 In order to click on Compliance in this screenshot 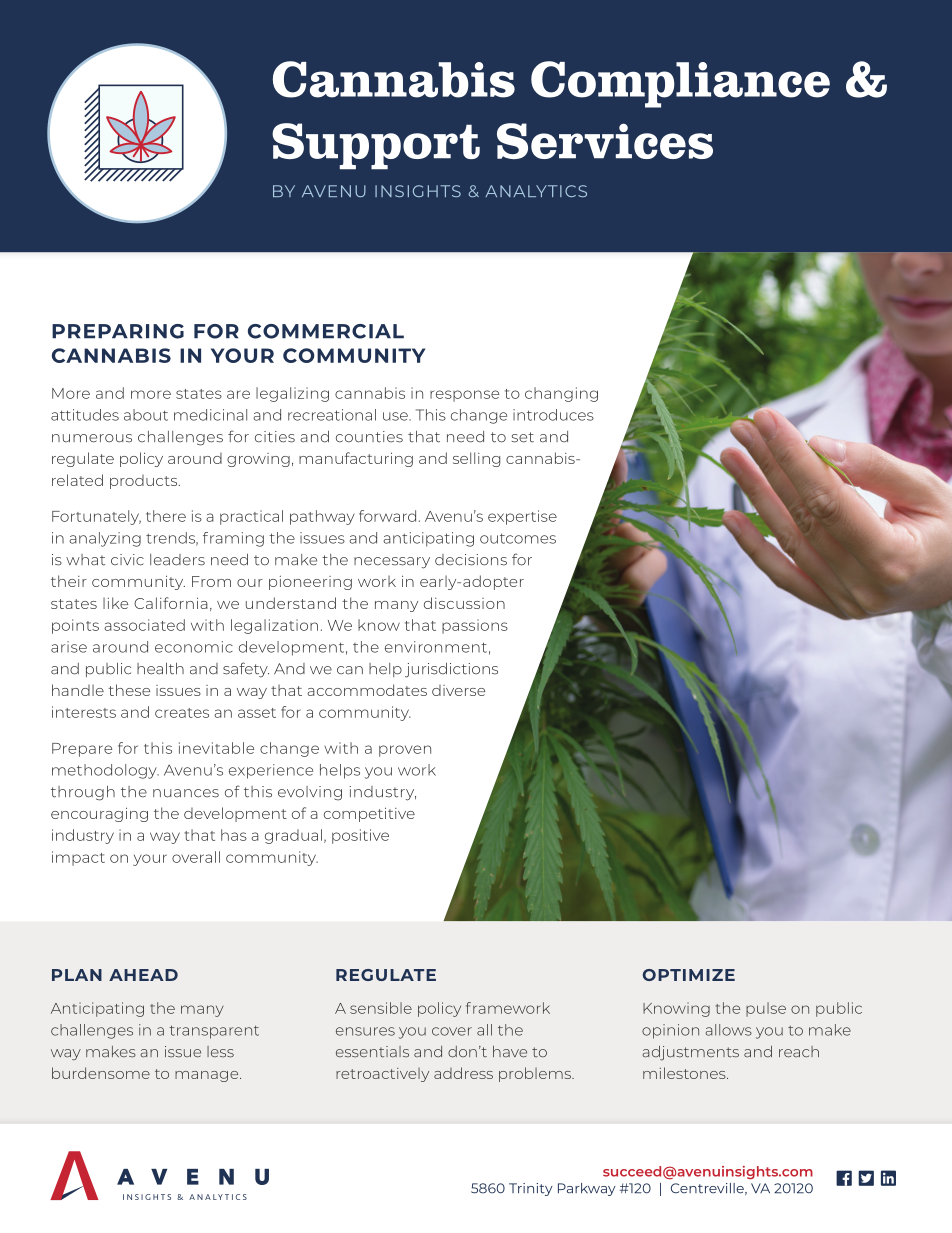, I will do `click(680, 84)`.
